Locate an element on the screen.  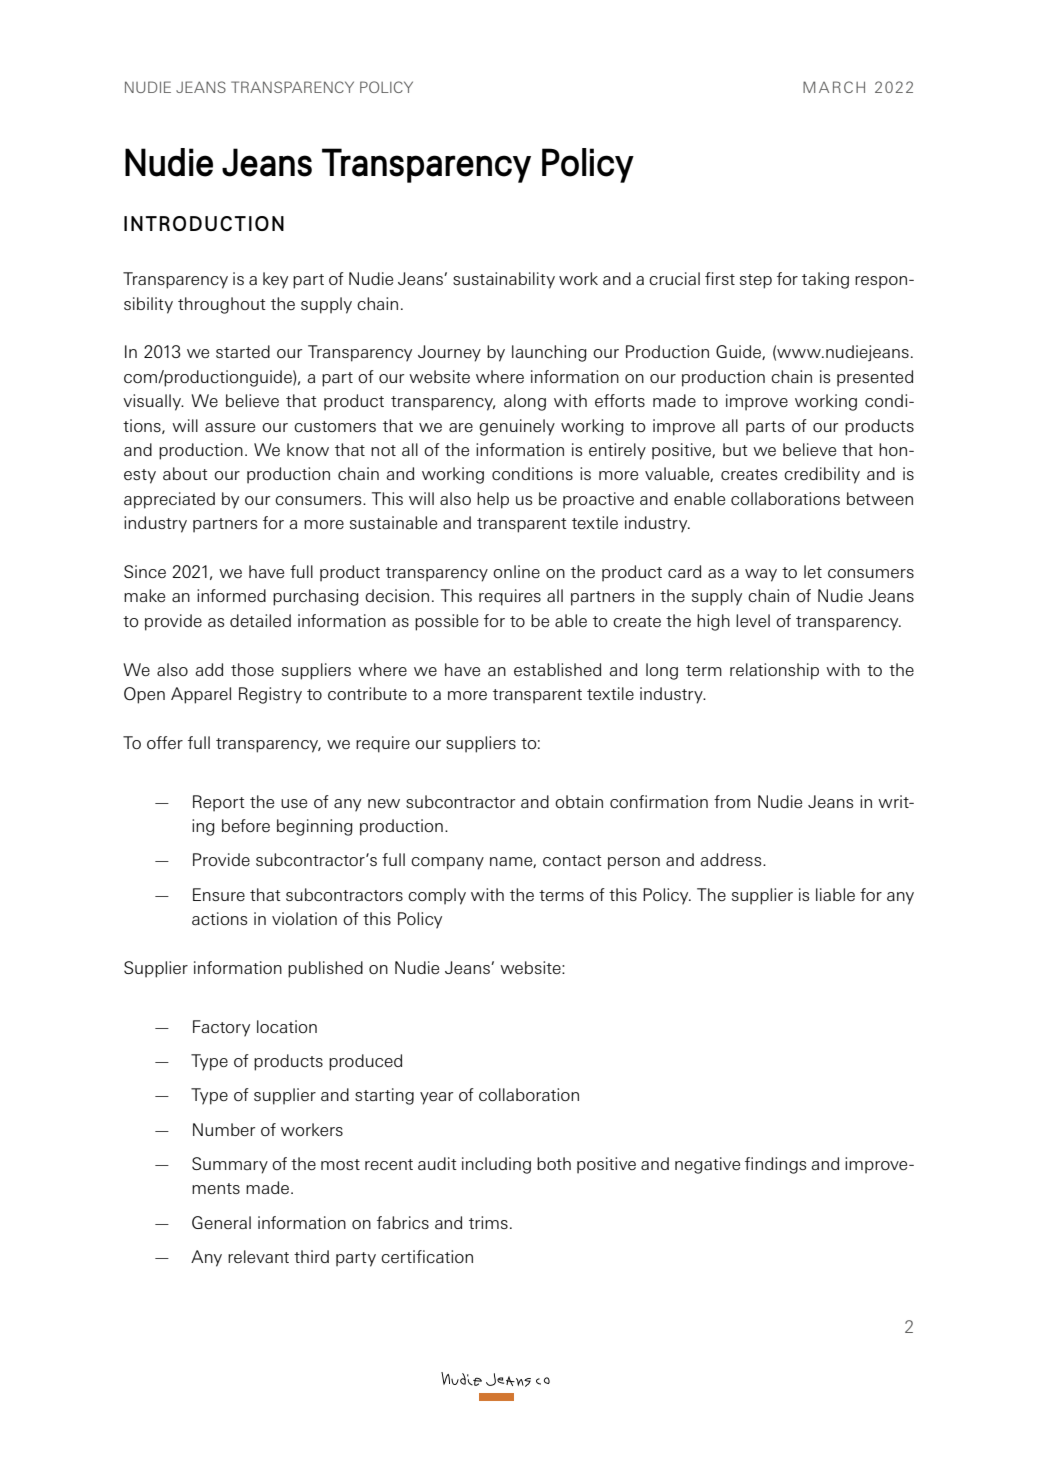
Factory is located at coordinates (221, 1028).
